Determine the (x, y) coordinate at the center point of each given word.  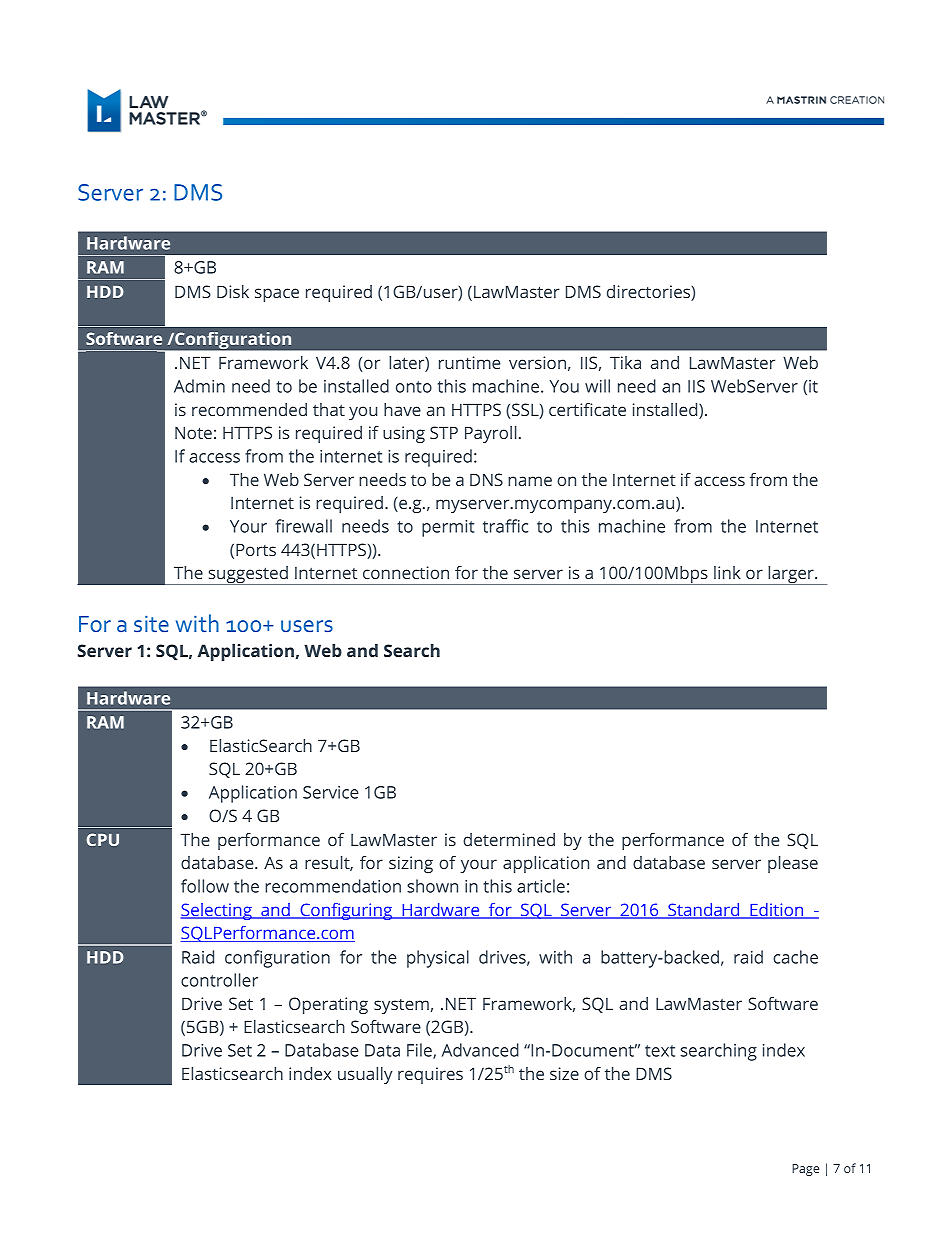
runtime (469, 362)
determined (509, 839)
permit (448, 528)
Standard (704, 911)
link (727, 572)
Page (805, 1170)
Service (330, 792)
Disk (233, 291)
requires (430, 1075)
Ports (256, 549)
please (793, 864)
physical (438, 959)
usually (365, 1075)
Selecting (217, 911)
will (597, 386)
